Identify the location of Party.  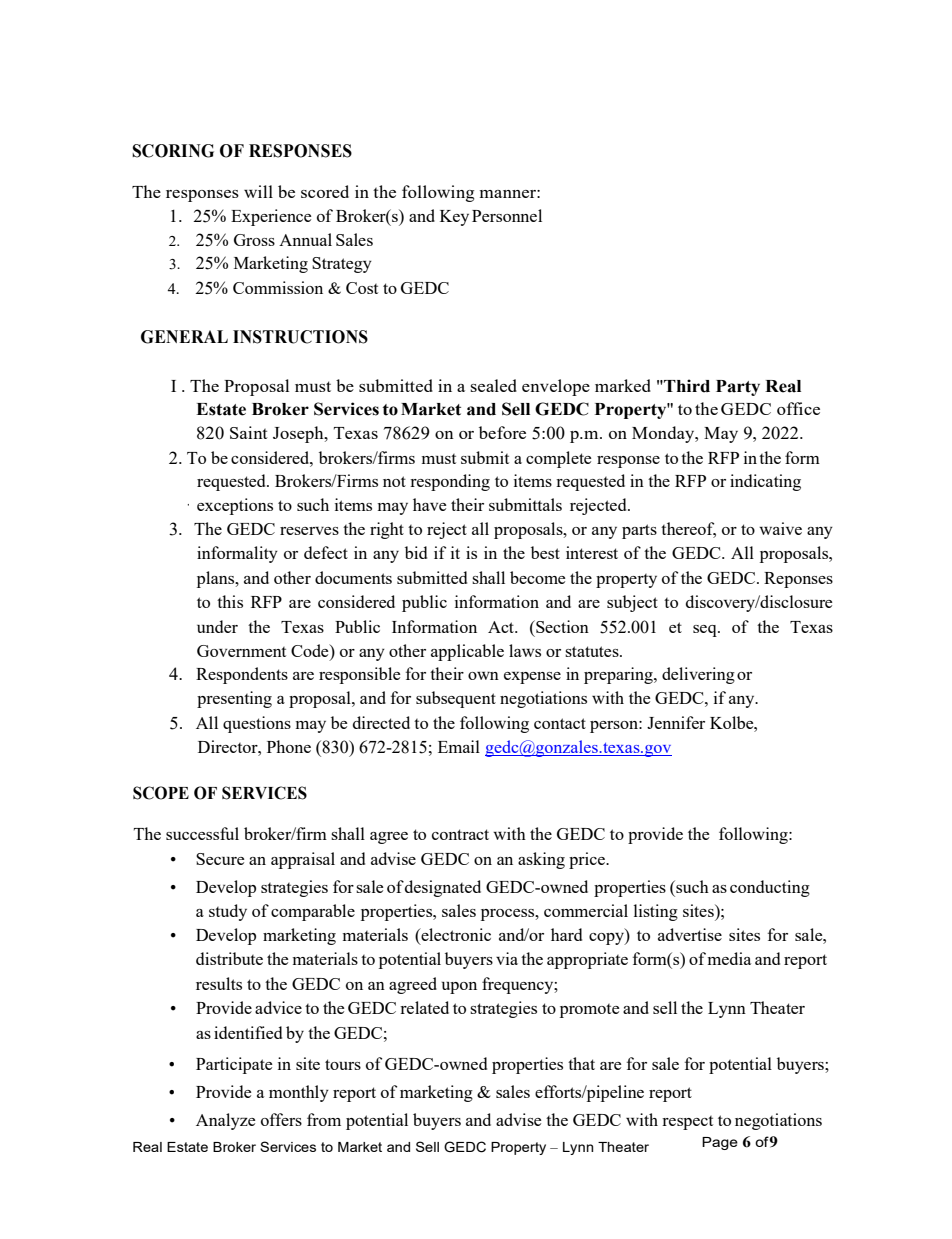
(738, 388).
